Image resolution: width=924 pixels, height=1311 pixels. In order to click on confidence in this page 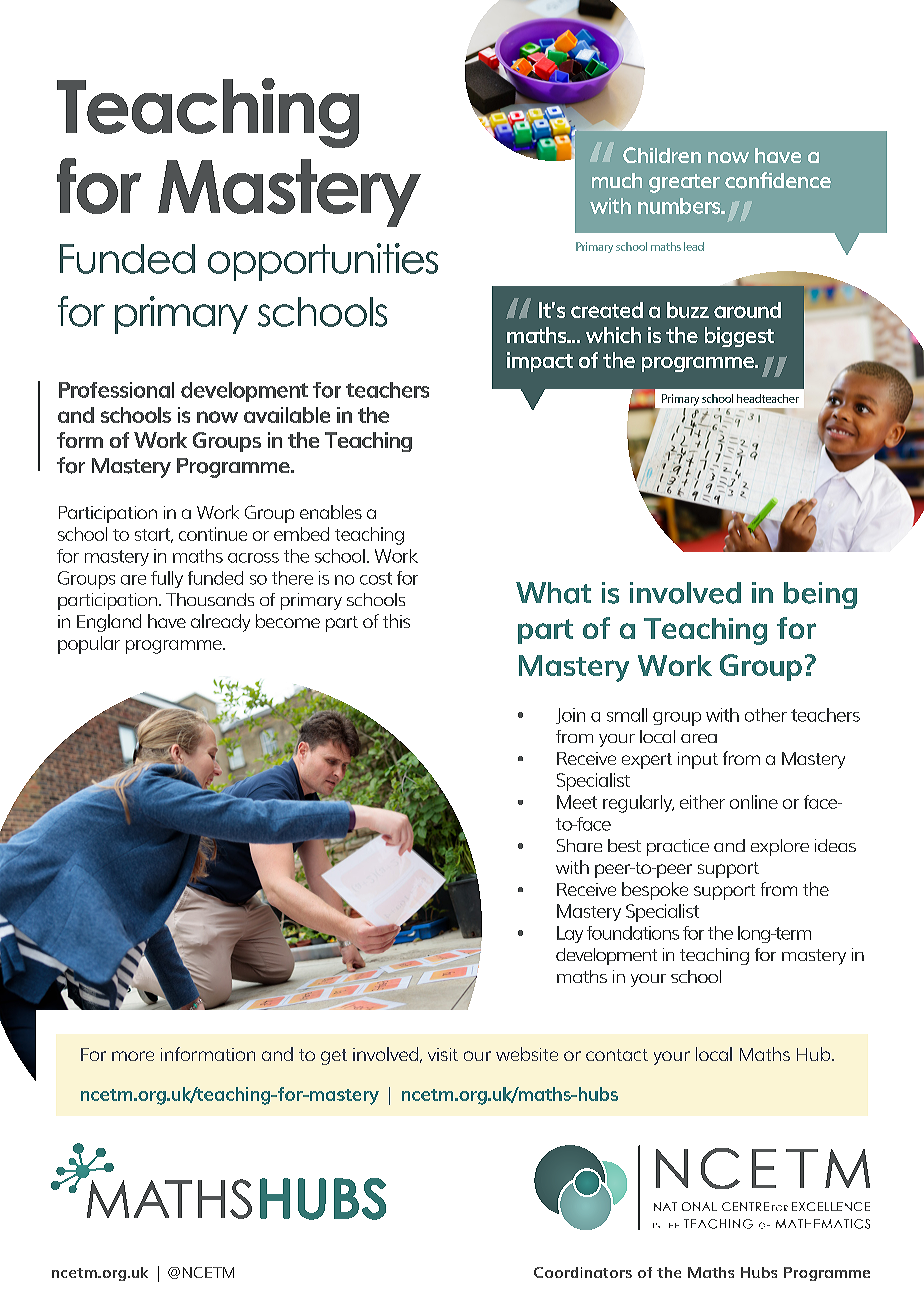, I will do `click(778, 180)`.
